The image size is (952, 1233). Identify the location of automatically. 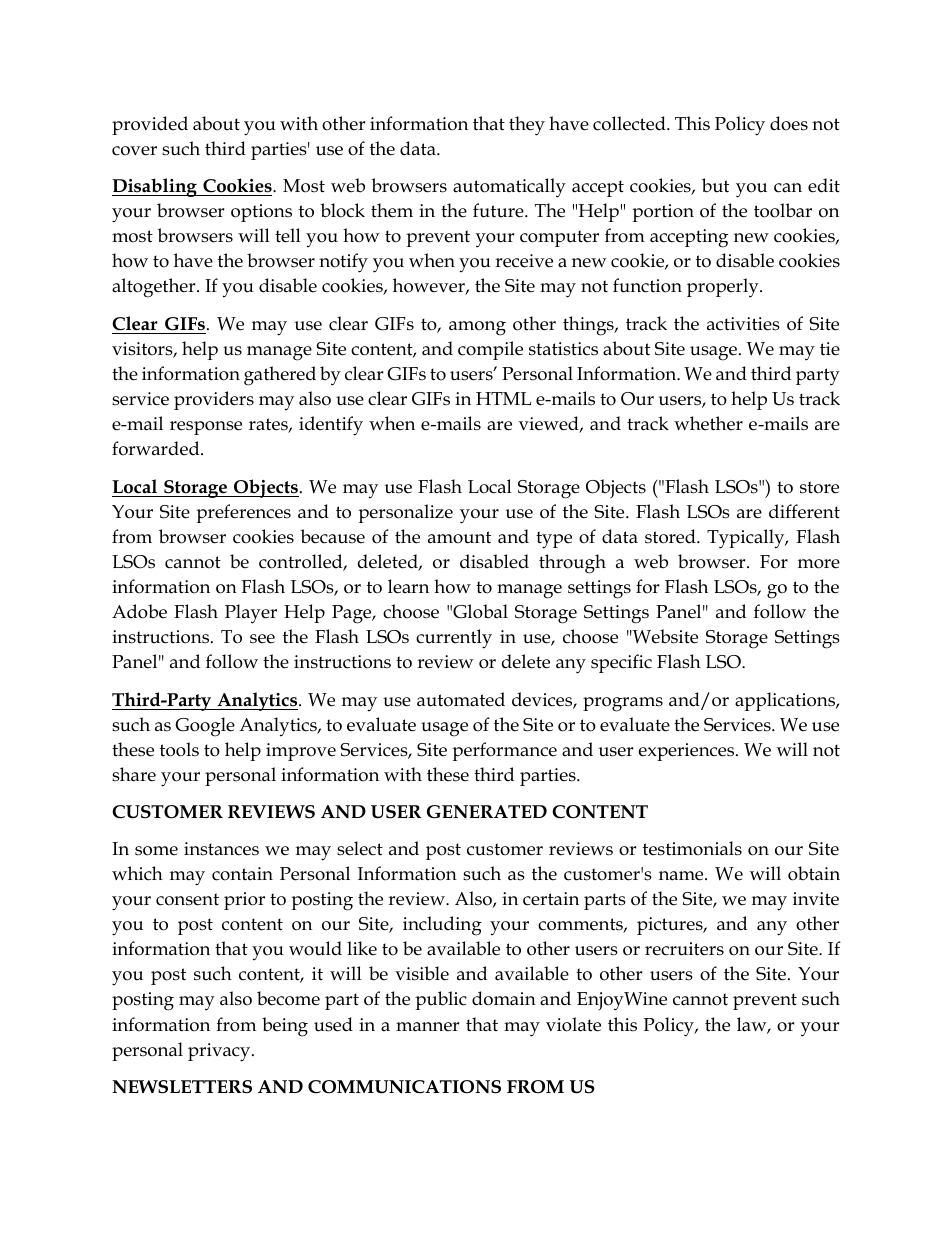
(509, 188).
